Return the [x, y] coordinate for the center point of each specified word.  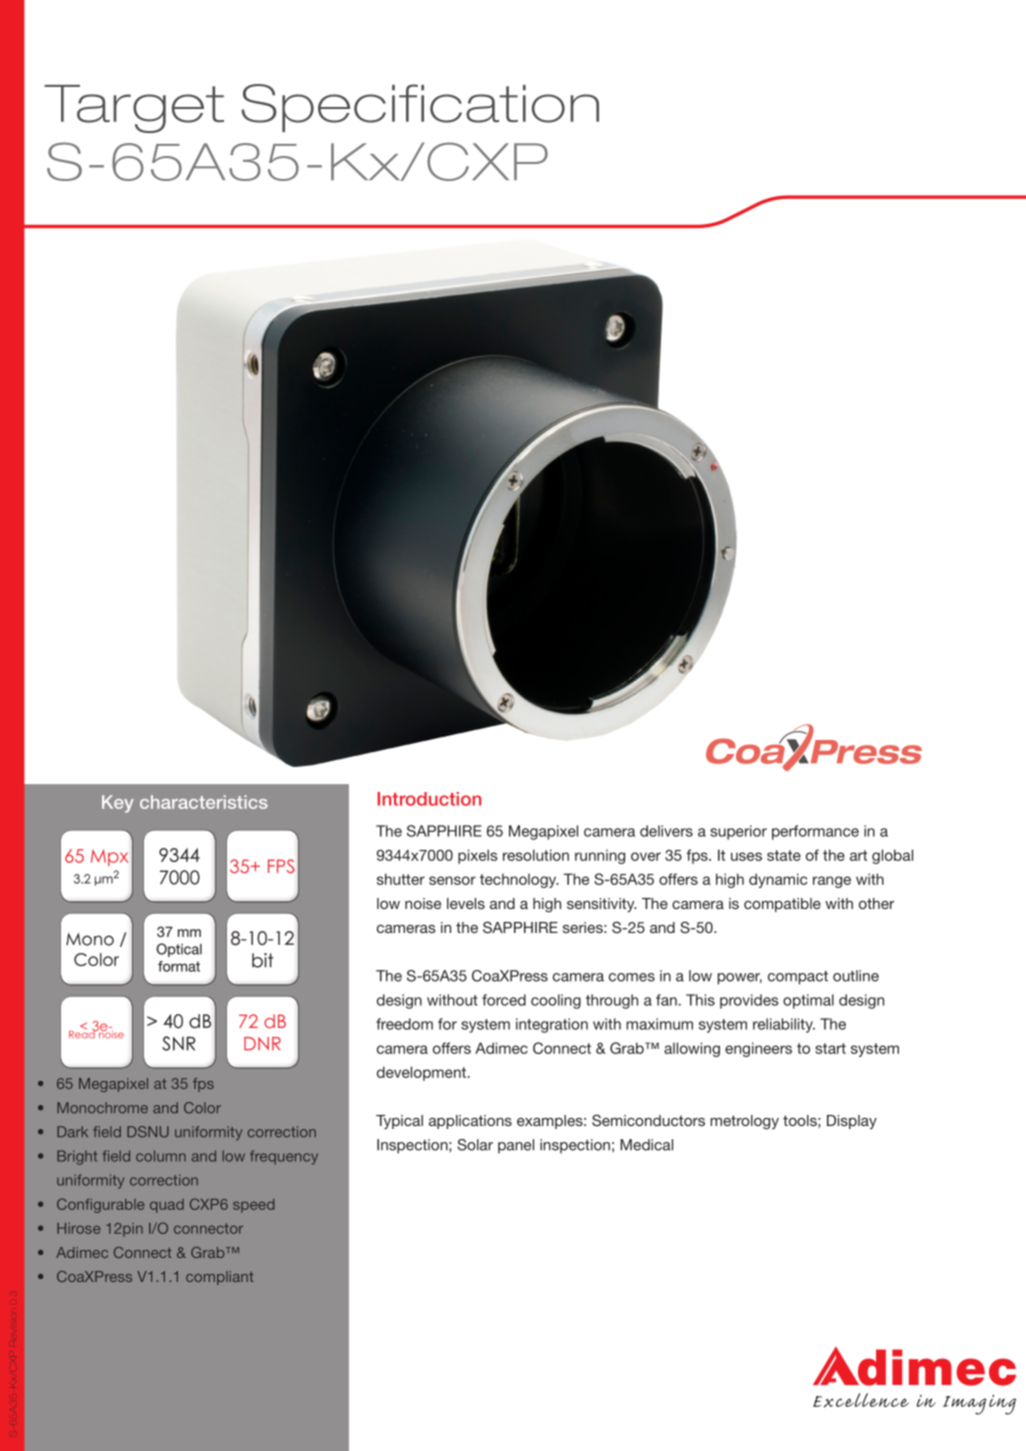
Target [134, 109]
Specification [420, 108]
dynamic [778, 880]
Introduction [429, 799]
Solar [475, 1145]
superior [738, 832]
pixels [478, 856]
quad [167, 1206]
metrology [744, 1122]
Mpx [109, 857]
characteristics [204, 802]
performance [815, 832]
